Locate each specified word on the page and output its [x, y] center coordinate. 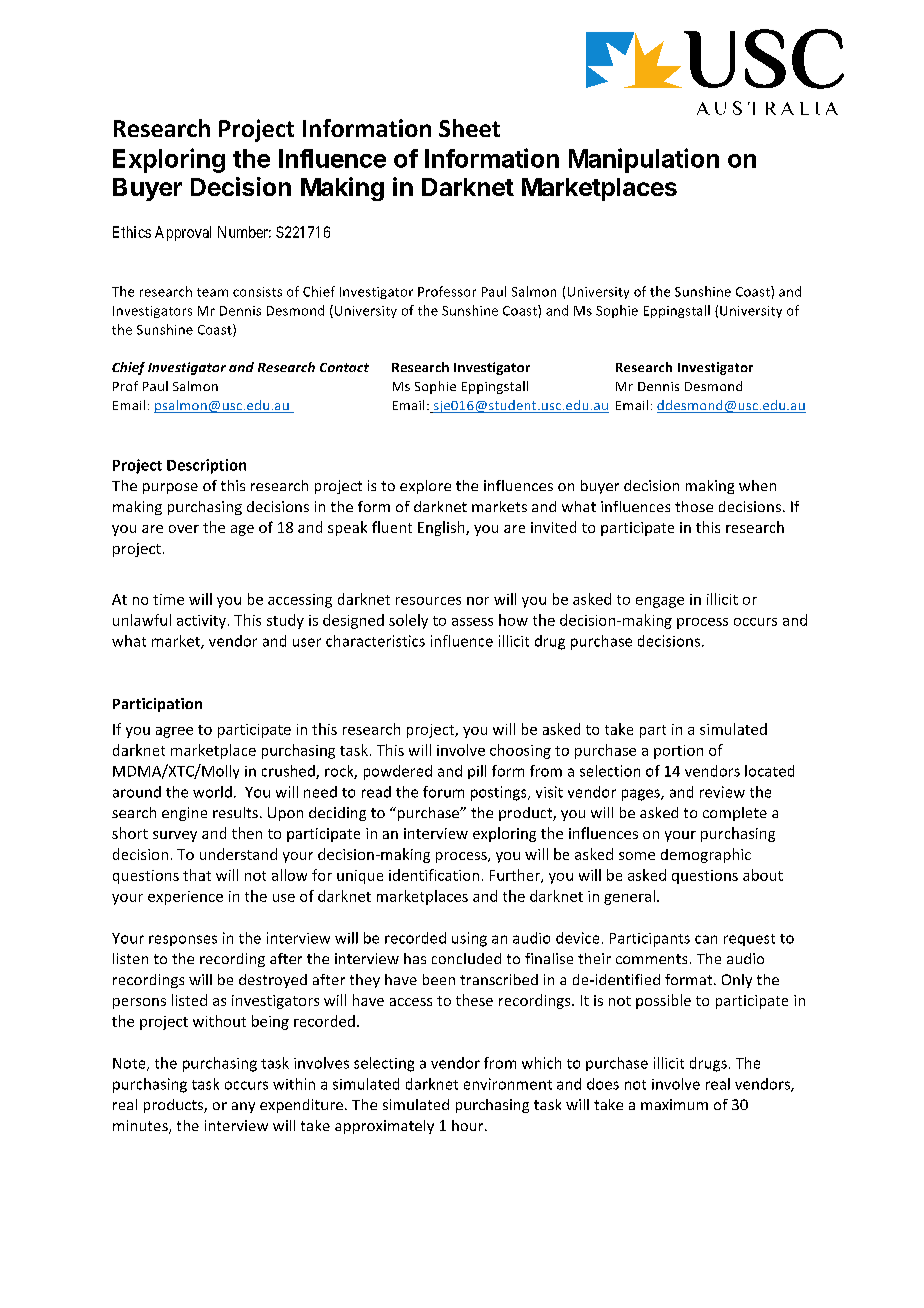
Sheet [469, 128]
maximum [674, 1104]
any [243, 1107]
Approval [183, 233]
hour [469, 1125]
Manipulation [644, 160]
